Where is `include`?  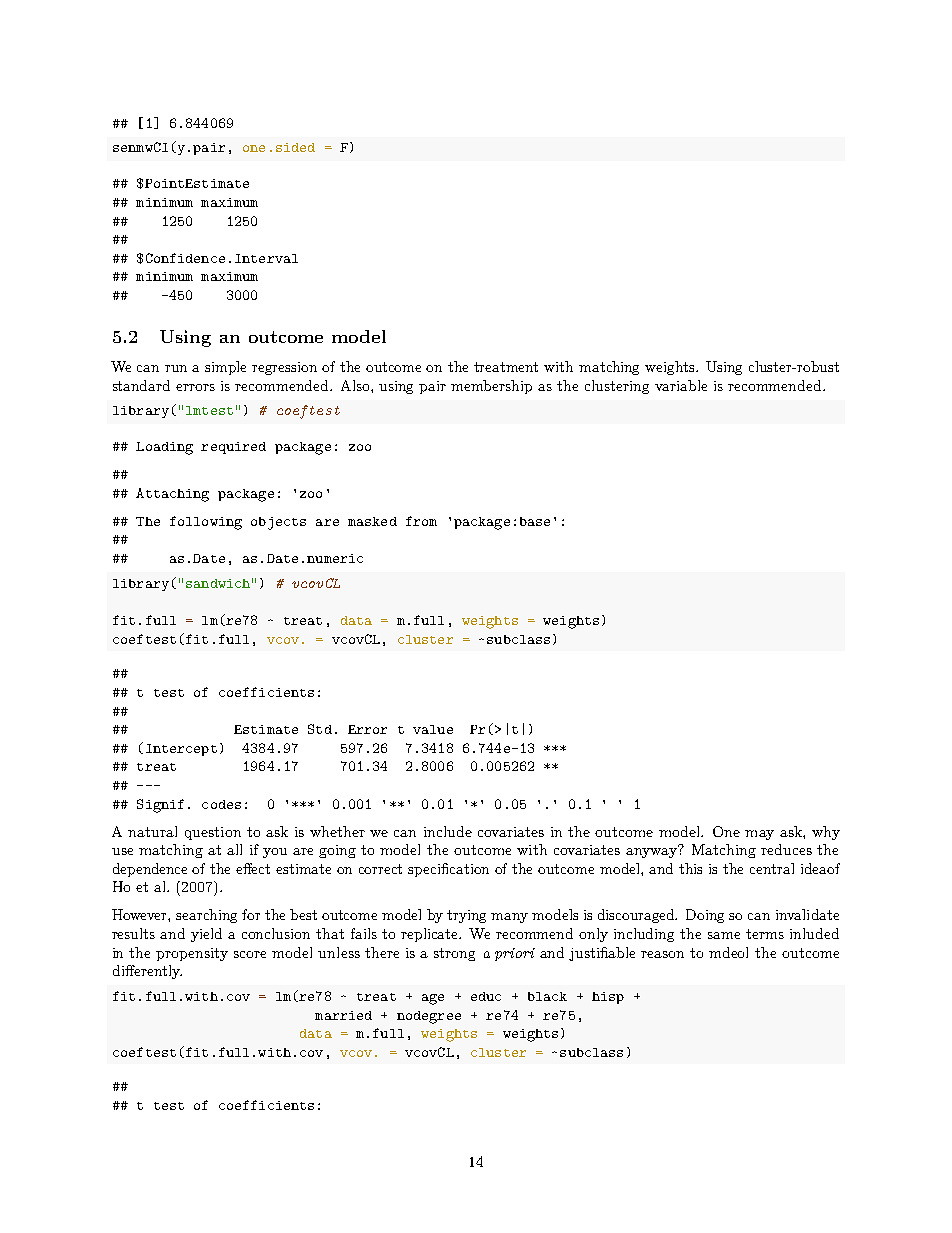 include is located at coordinates (448, 831).
